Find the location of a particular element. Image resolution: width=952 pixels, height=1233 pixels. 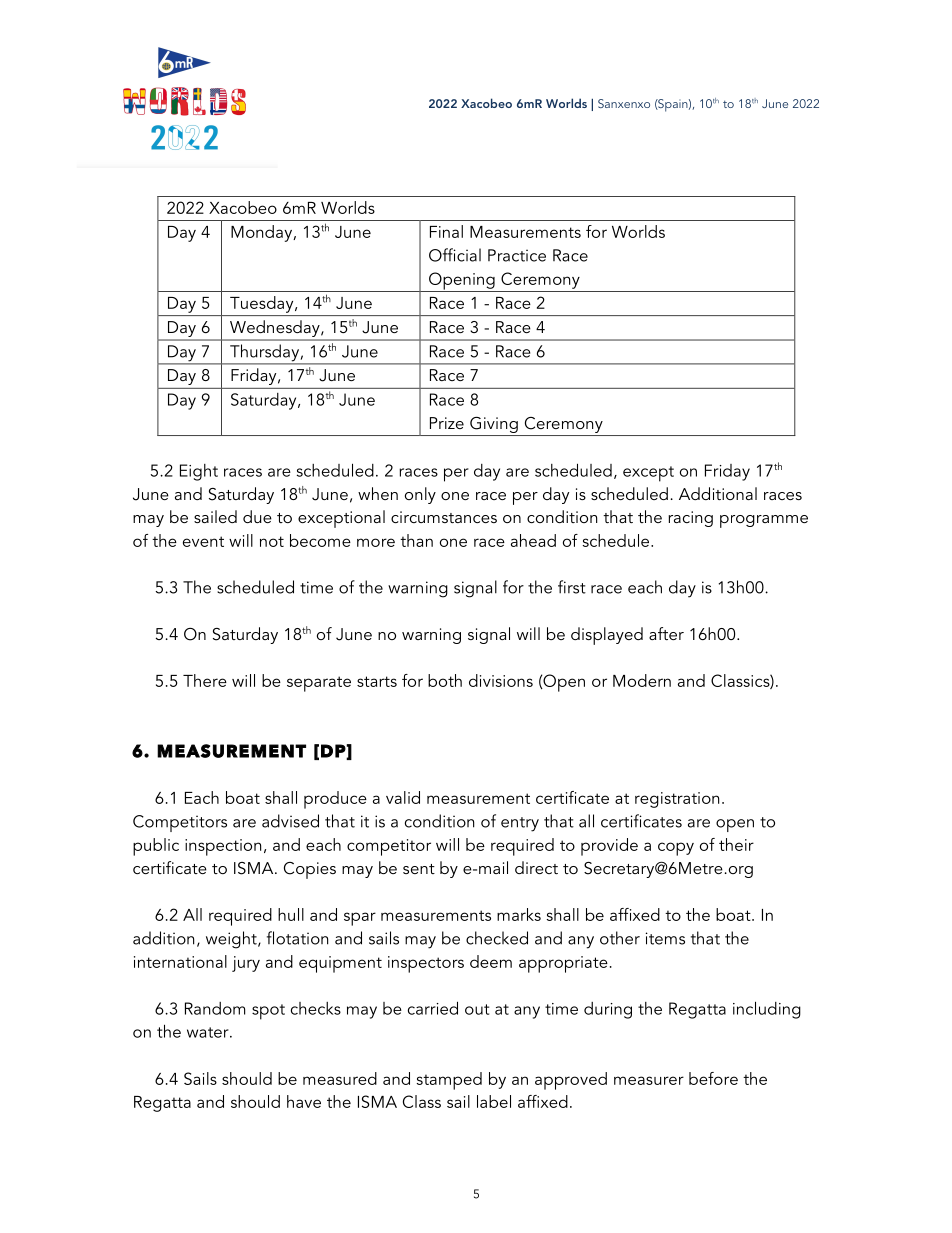

Official is located at coordinates (455, 255).
